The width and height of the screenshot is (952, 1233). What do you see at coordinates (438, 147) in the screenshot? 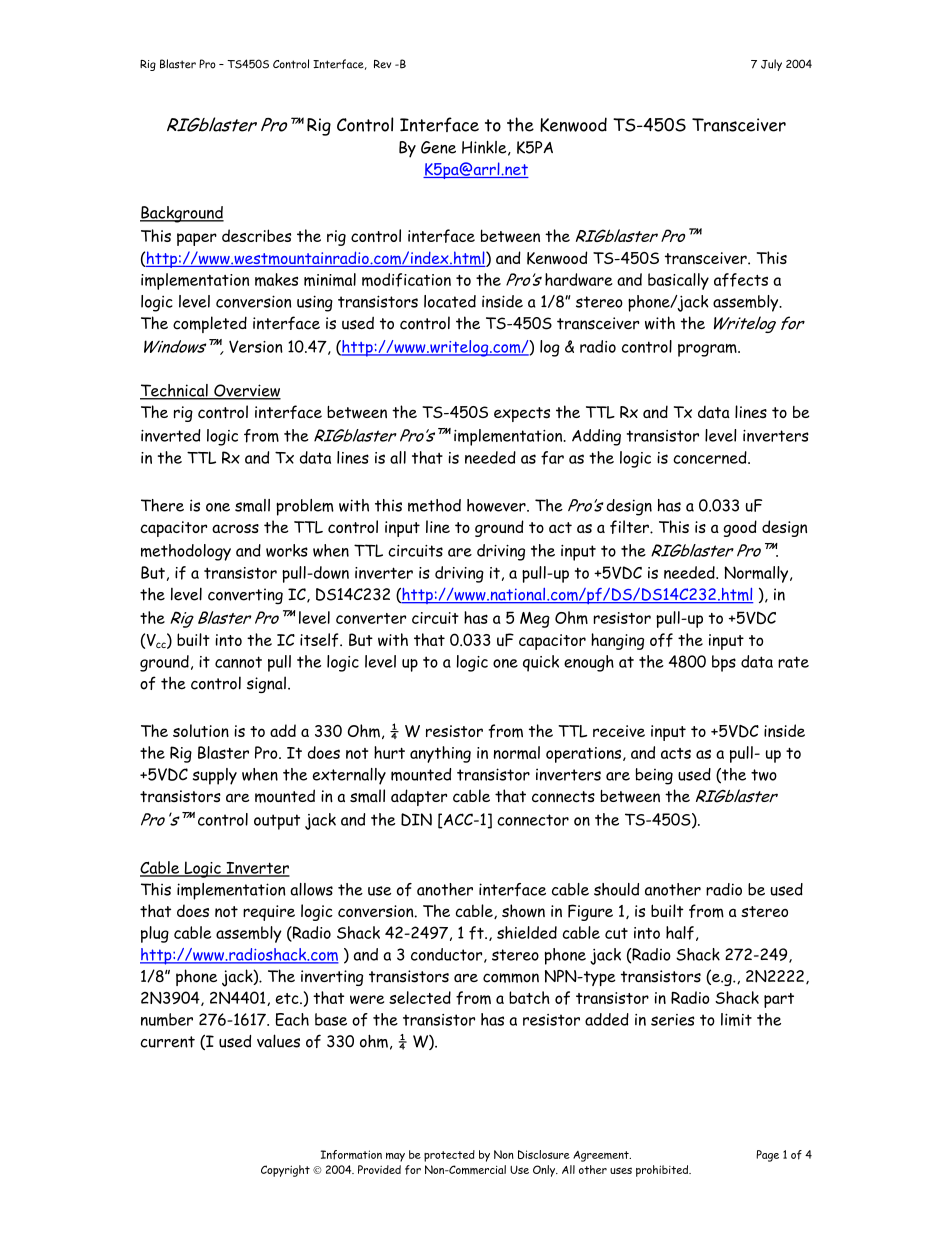
I see `Gene` at bounding box center [438, 147].
